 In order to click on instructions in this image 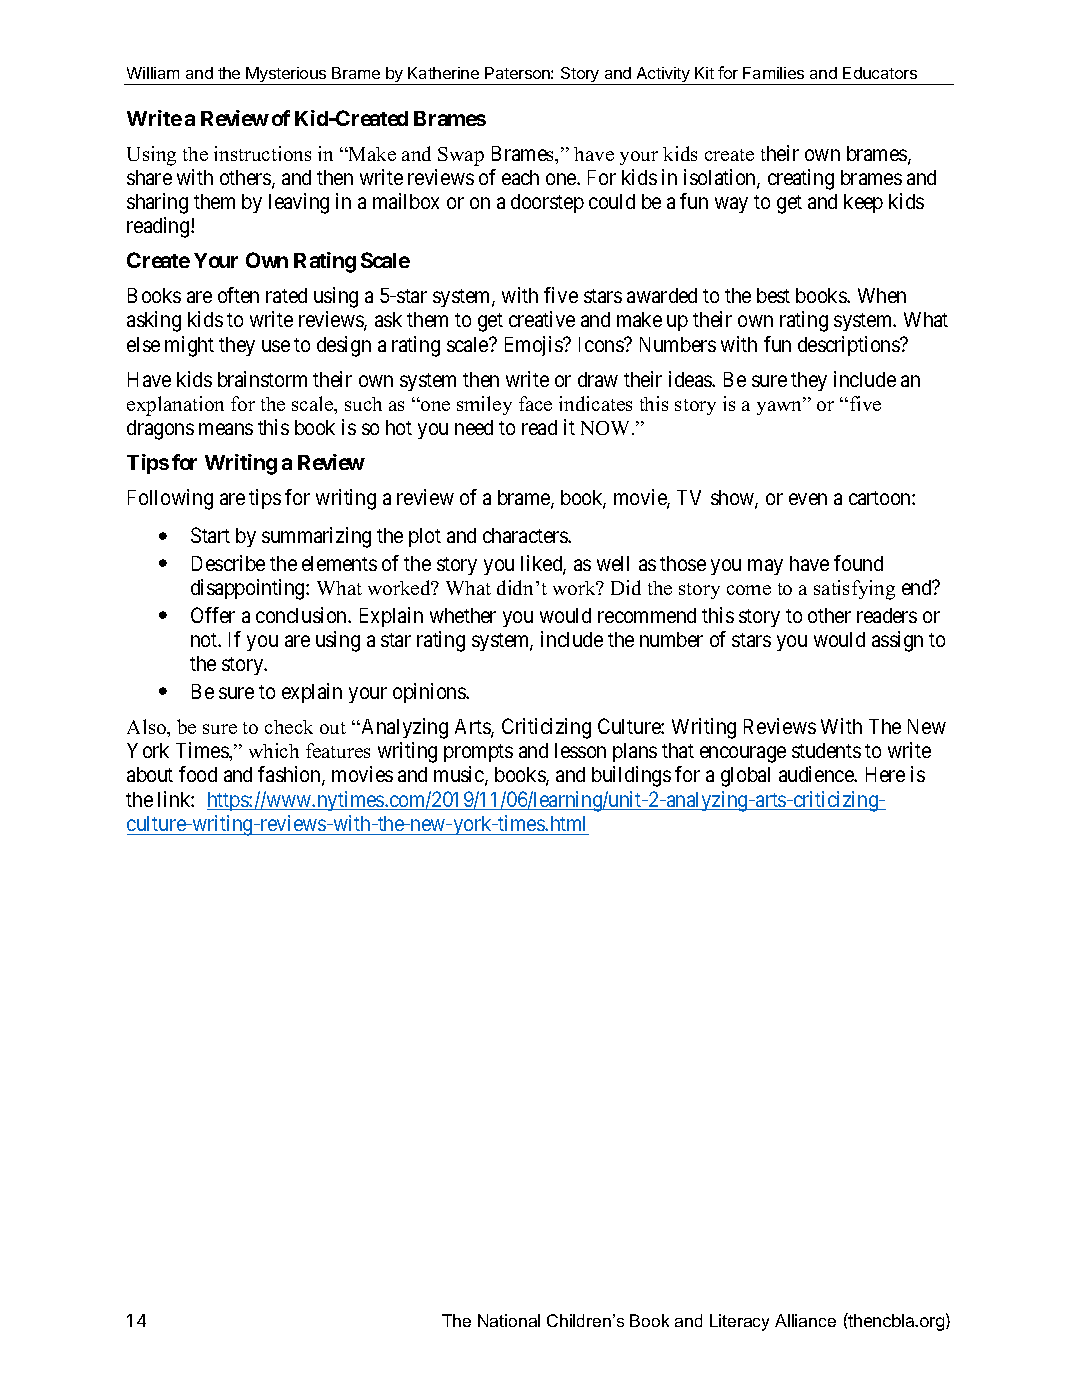, I will do `click(262, 153)`.
